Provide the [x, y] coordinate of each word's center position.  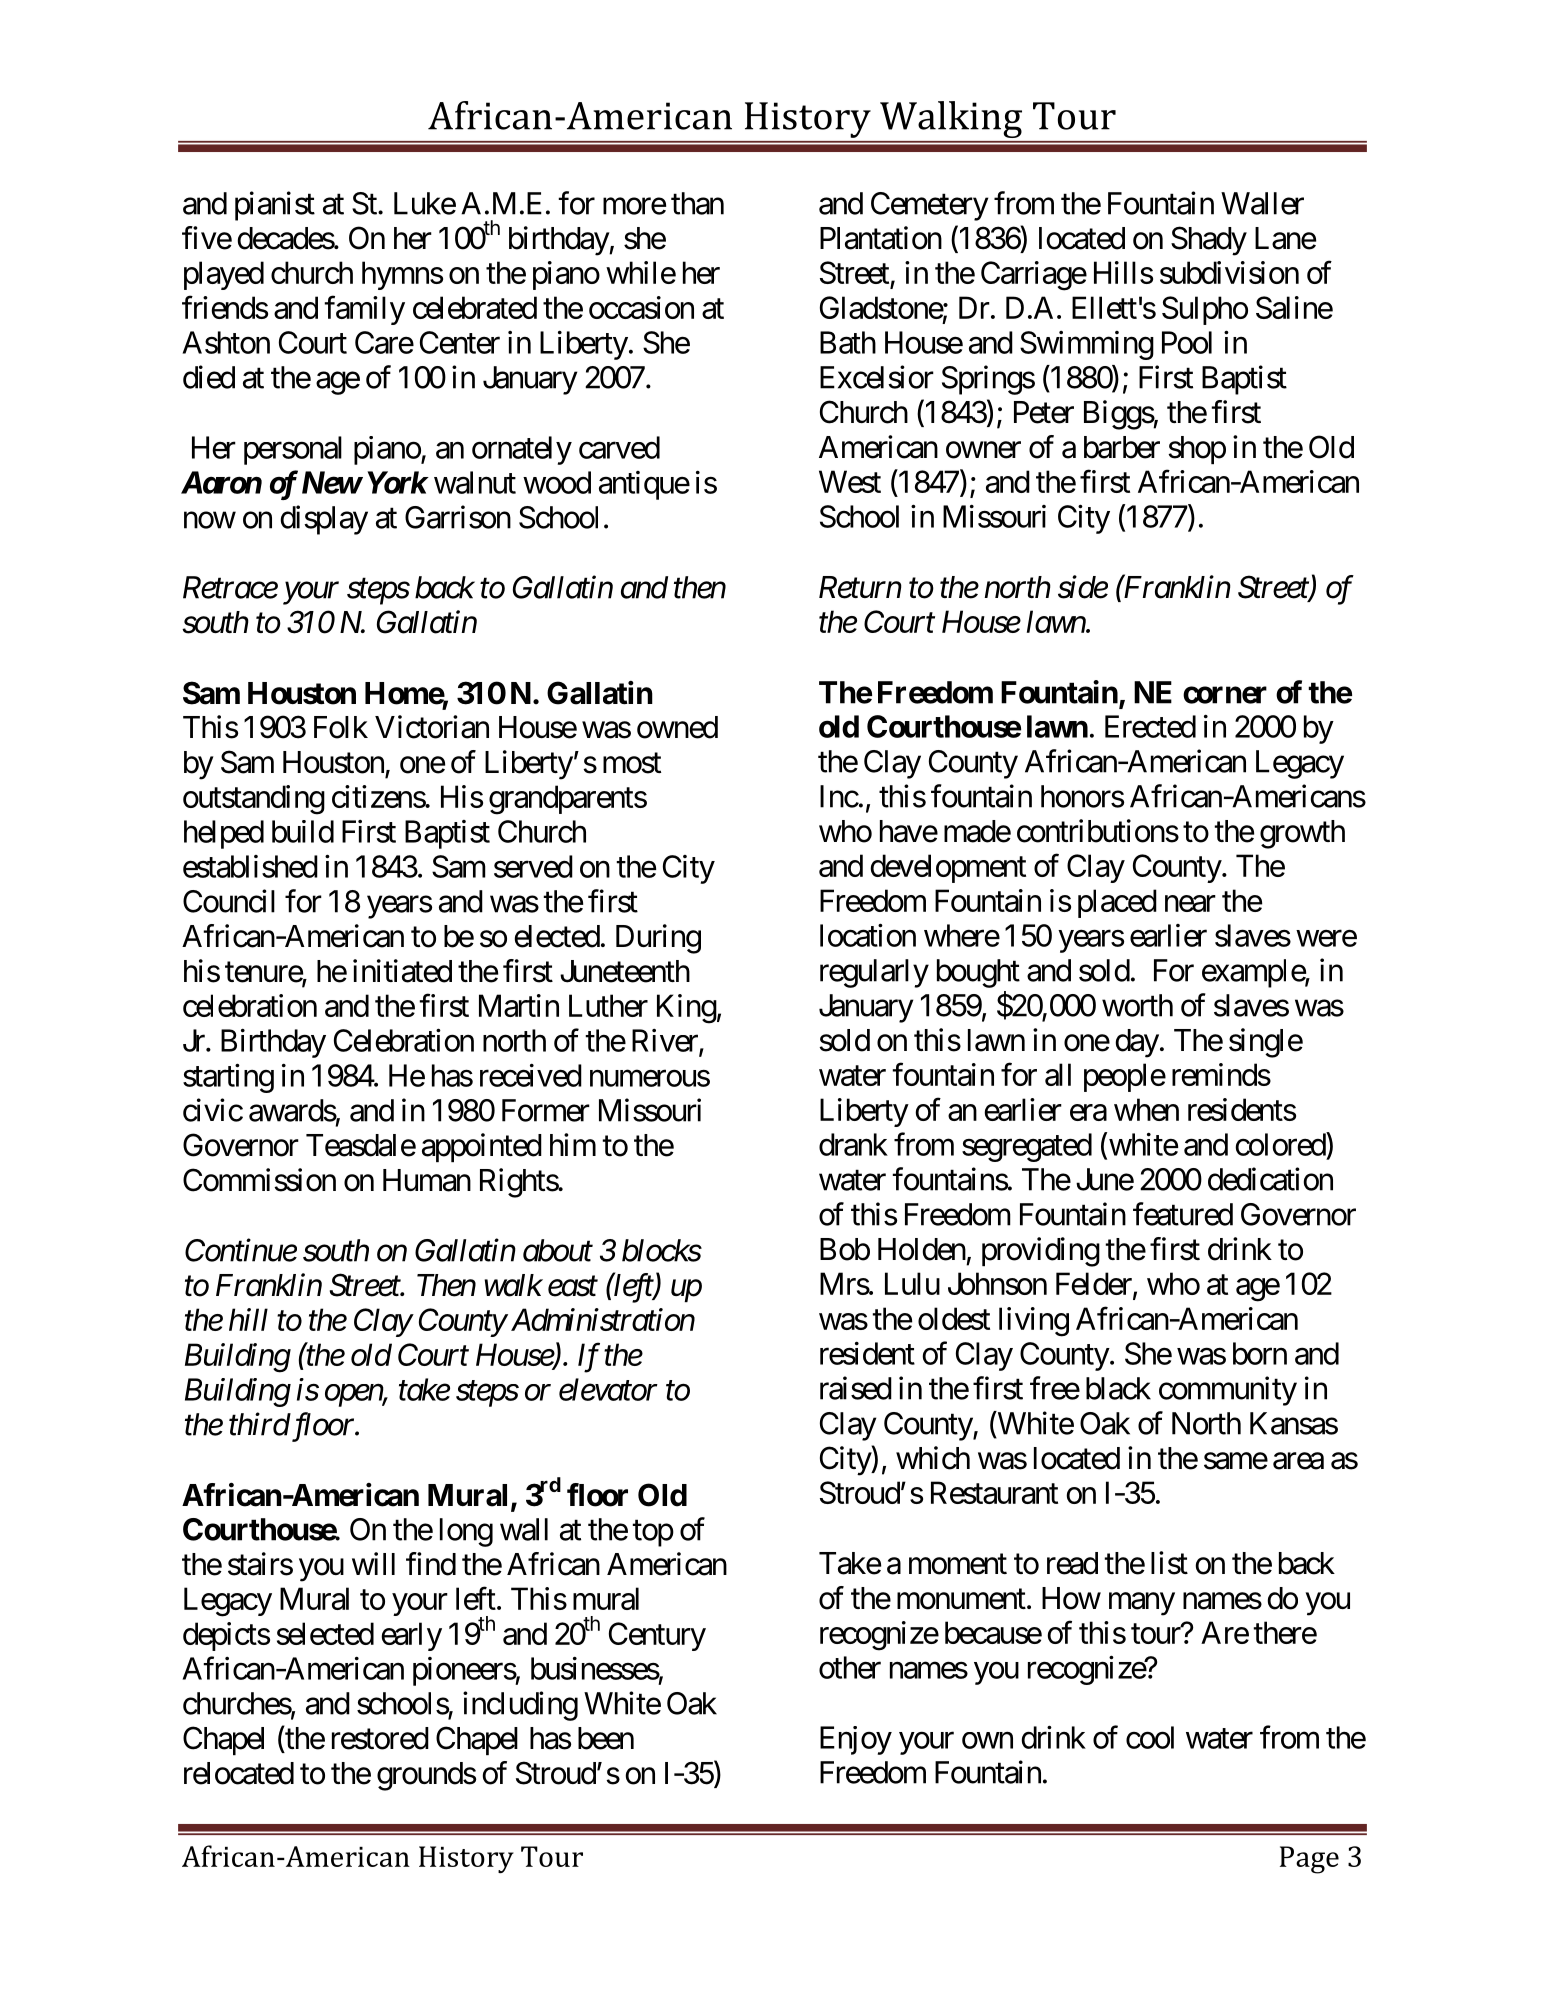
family [364, 310]
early [411, 1636]
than [697, 203]
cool [1150, 1737]
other [850, 1667]
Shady [1209, 241]
